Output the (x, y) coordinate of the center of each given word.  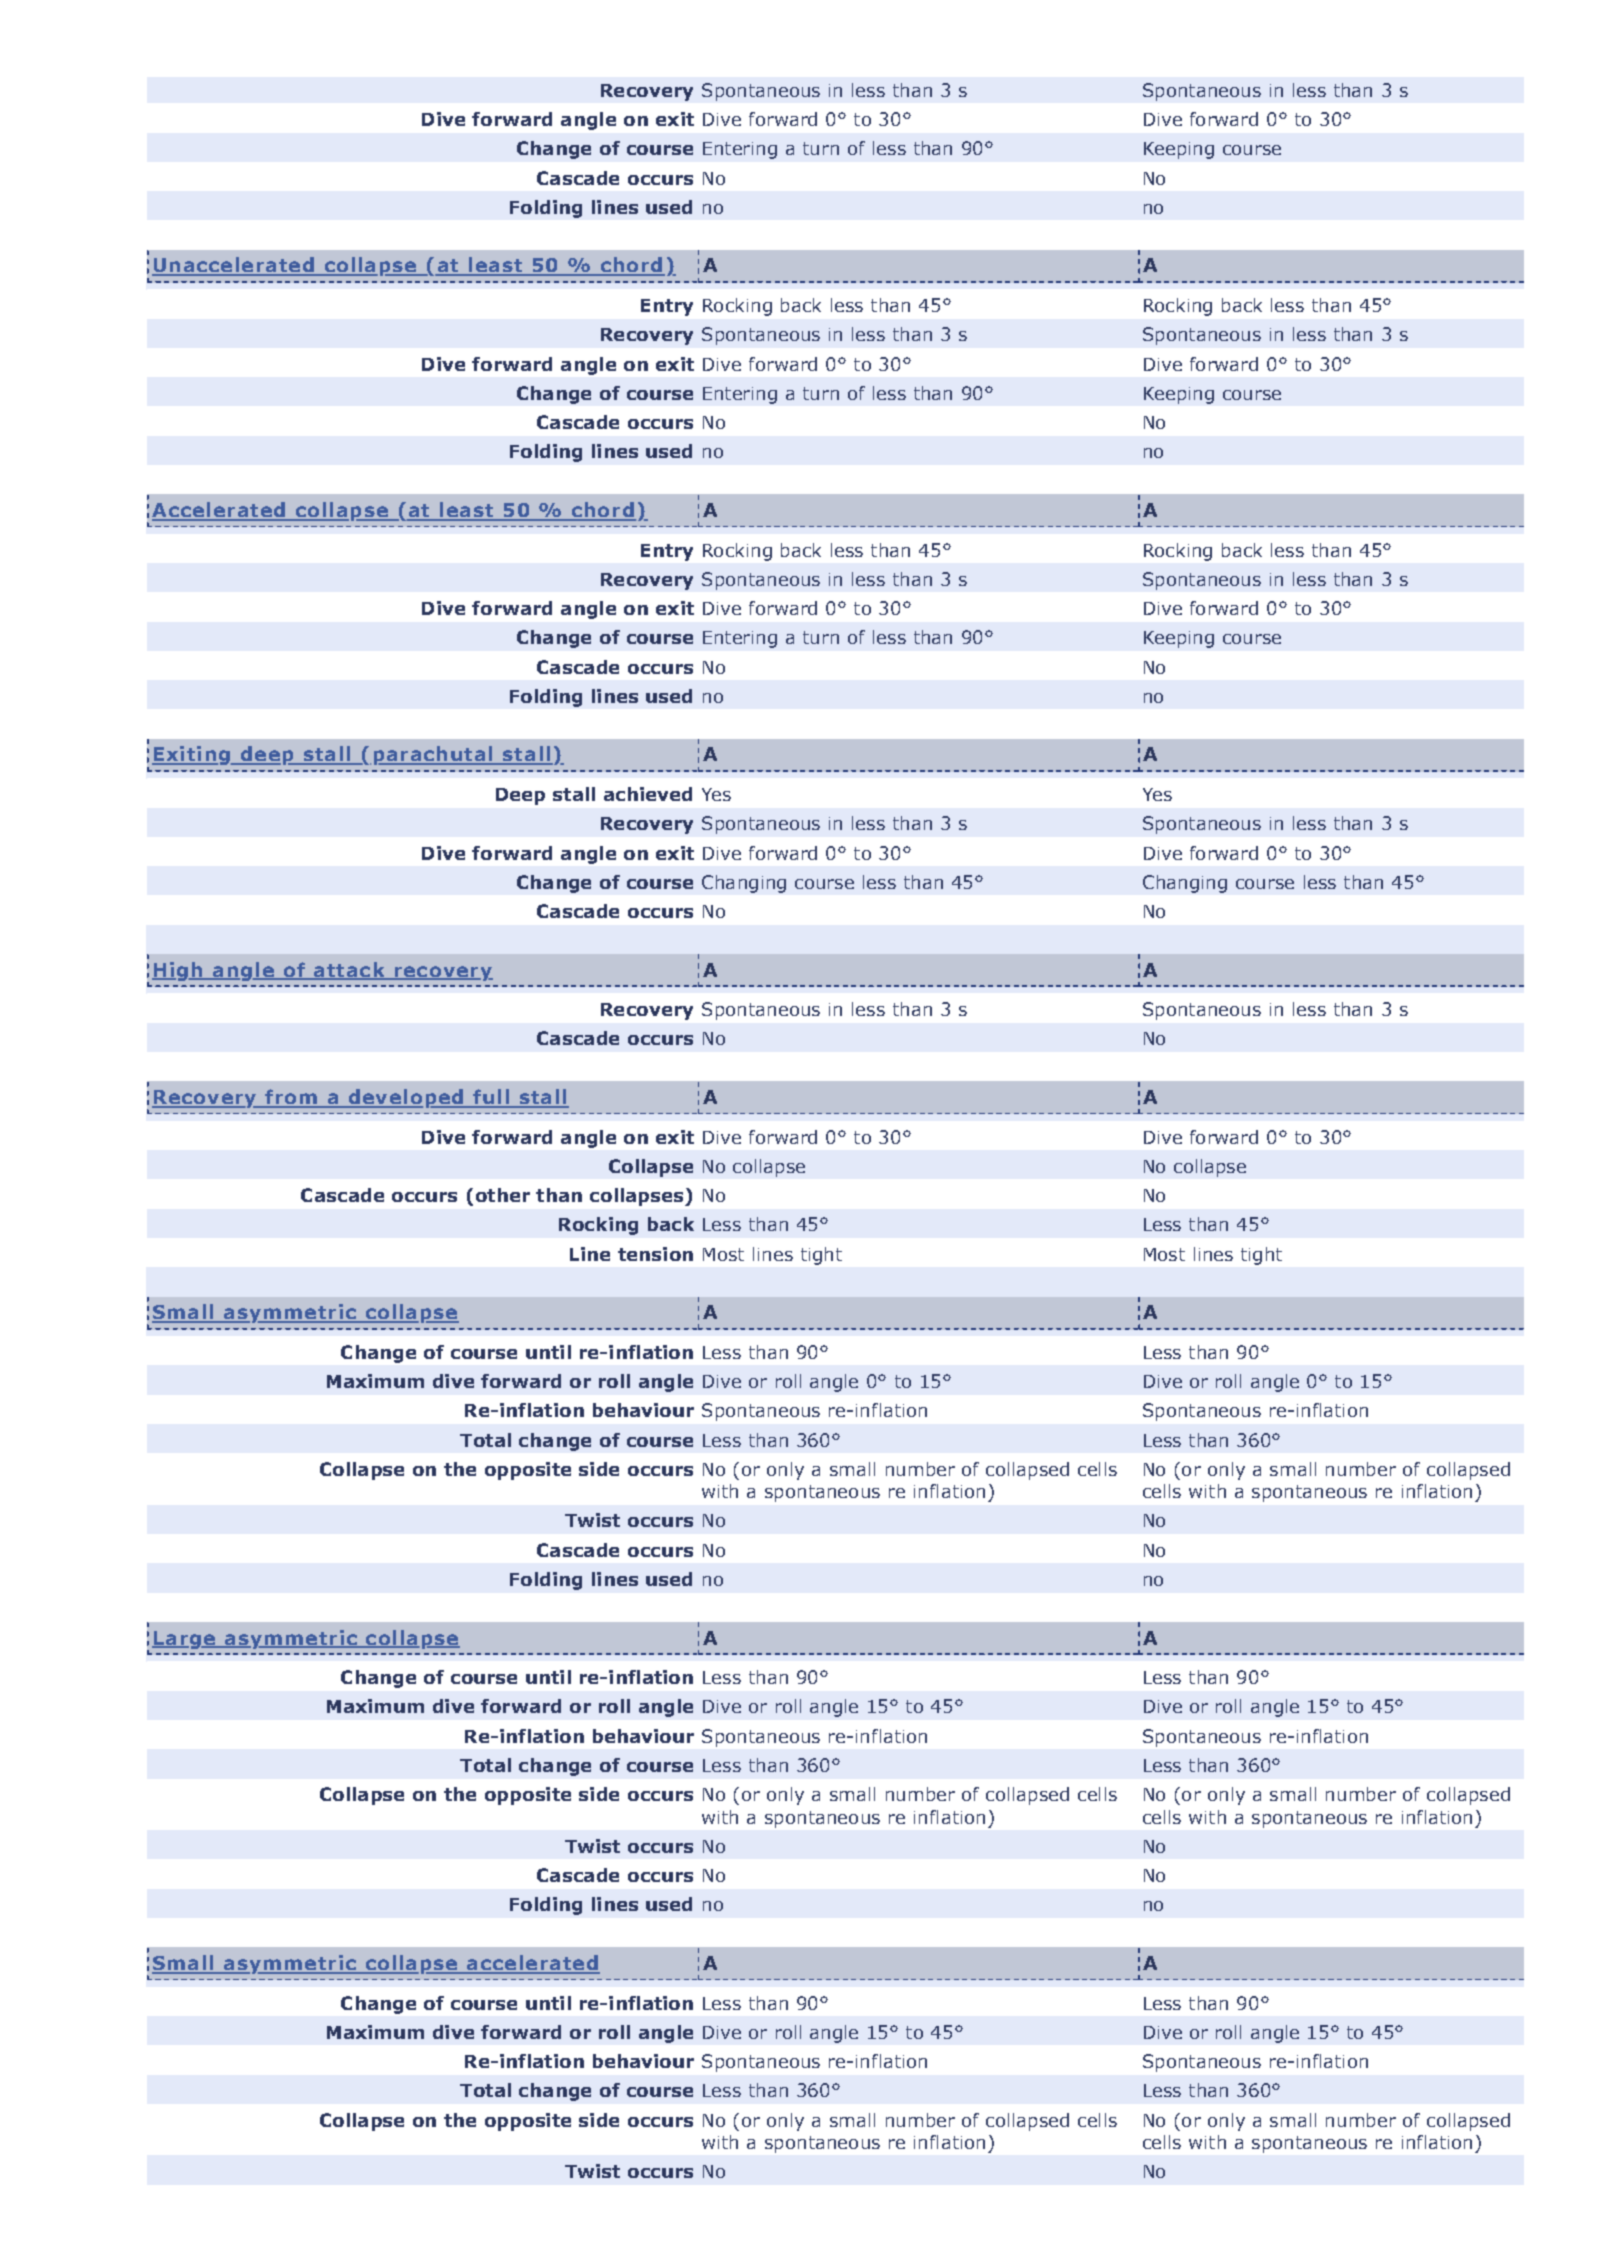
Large (184, 1640)
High (178, 971)
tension (655, 1254)
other (503, 1195)
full (491, 1098)
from (291, 1098)
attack (349, 970)
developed (405, 1098)
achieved (648, 794)
